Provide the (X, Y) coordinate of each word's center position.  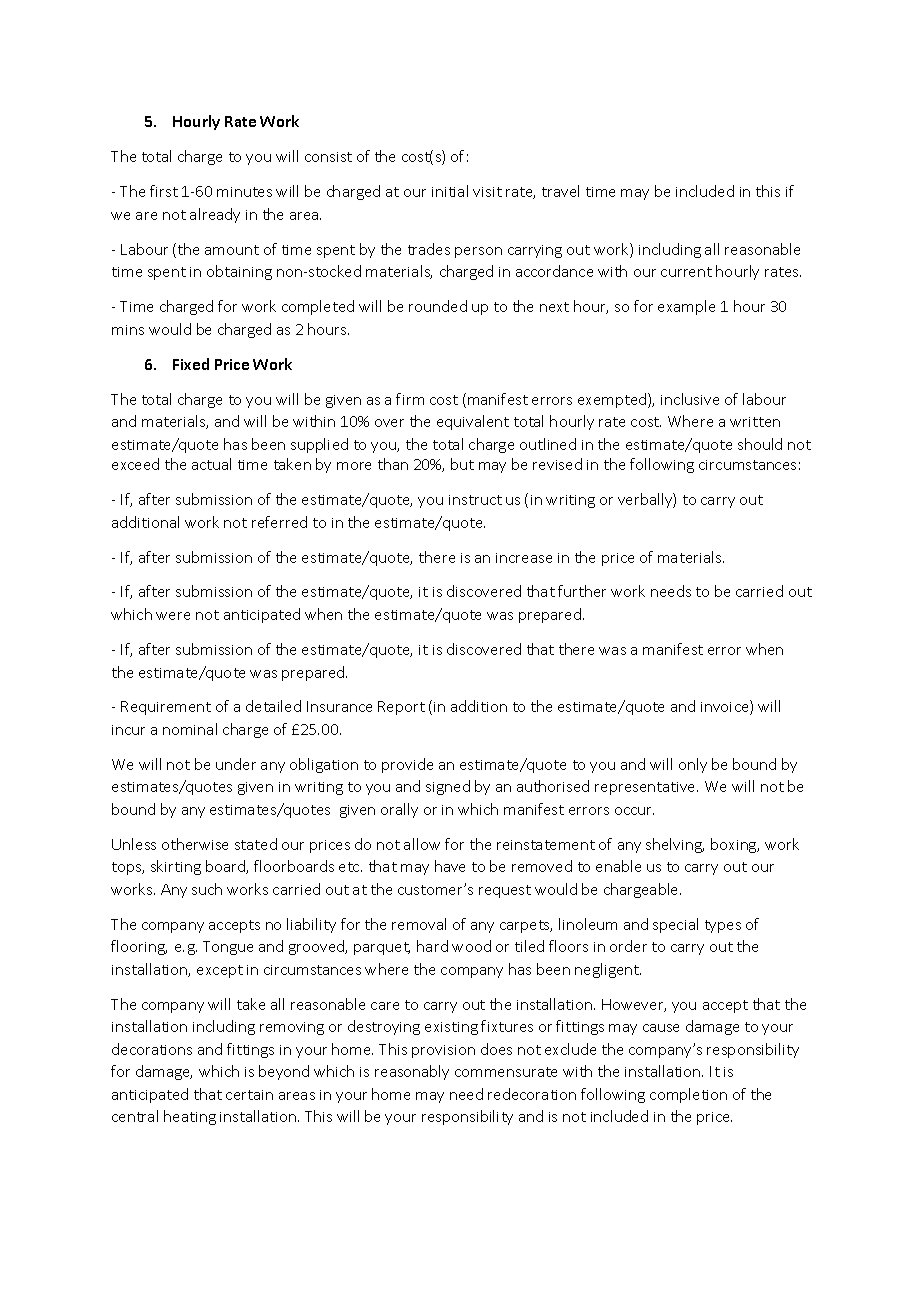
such (207, 889)
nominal (190, 729)
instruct (475, 500)
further (582, 591)
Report (401, 708)
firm (410, 399)
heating (190, 1117)
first (164, 191)
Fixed (191, 364)
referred (279, 522)
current (686, 272)
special (675, 925)
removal (419, 924)
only (693, 765)
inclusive (690, 399)
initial (450, 191)
